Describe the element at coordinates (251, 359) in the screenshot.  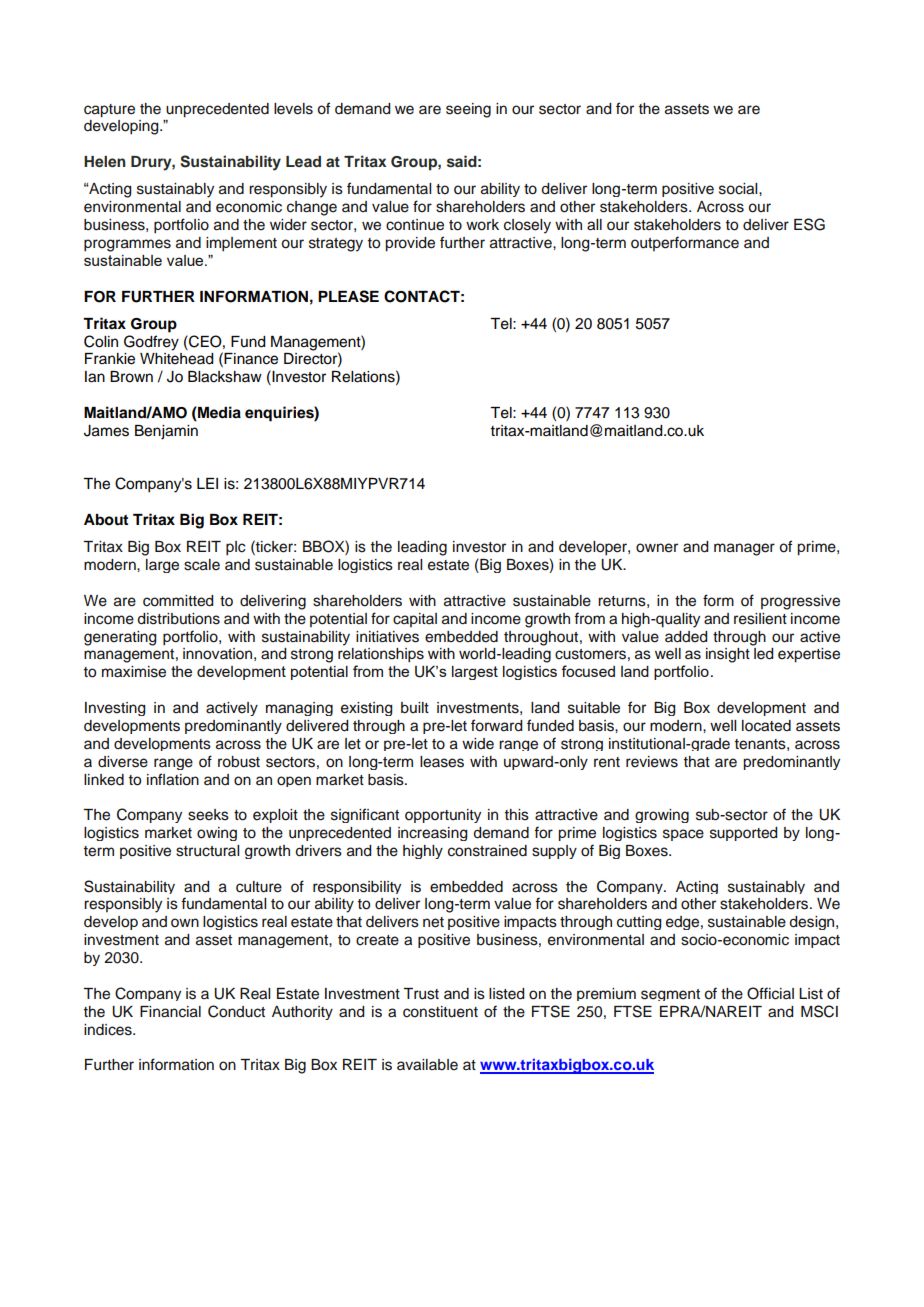
I see `Finance` at that location.
